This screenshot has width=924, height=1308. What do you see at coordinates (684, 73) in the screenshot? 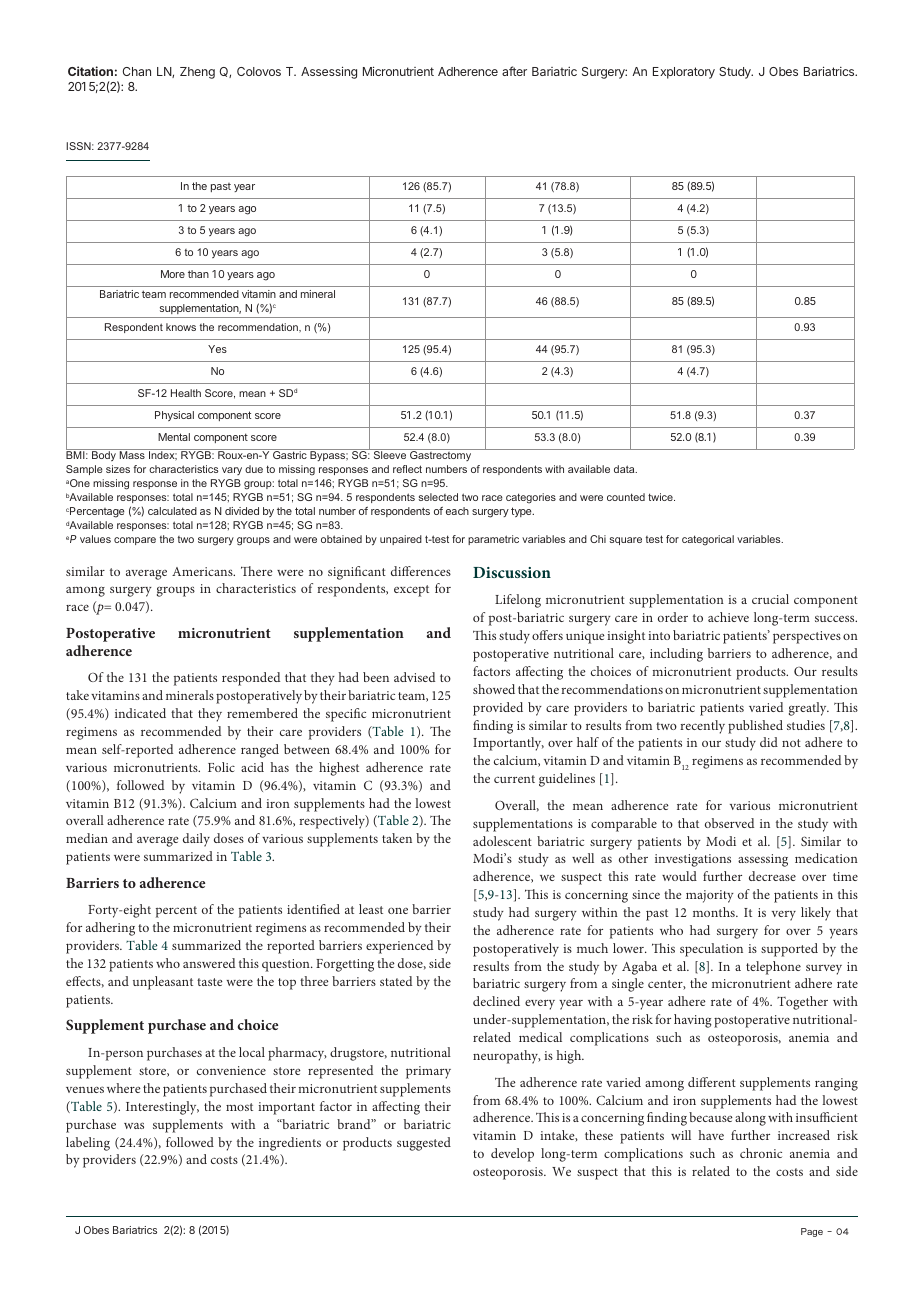
I see `Exploratory` at bounding box center [684, 73].
